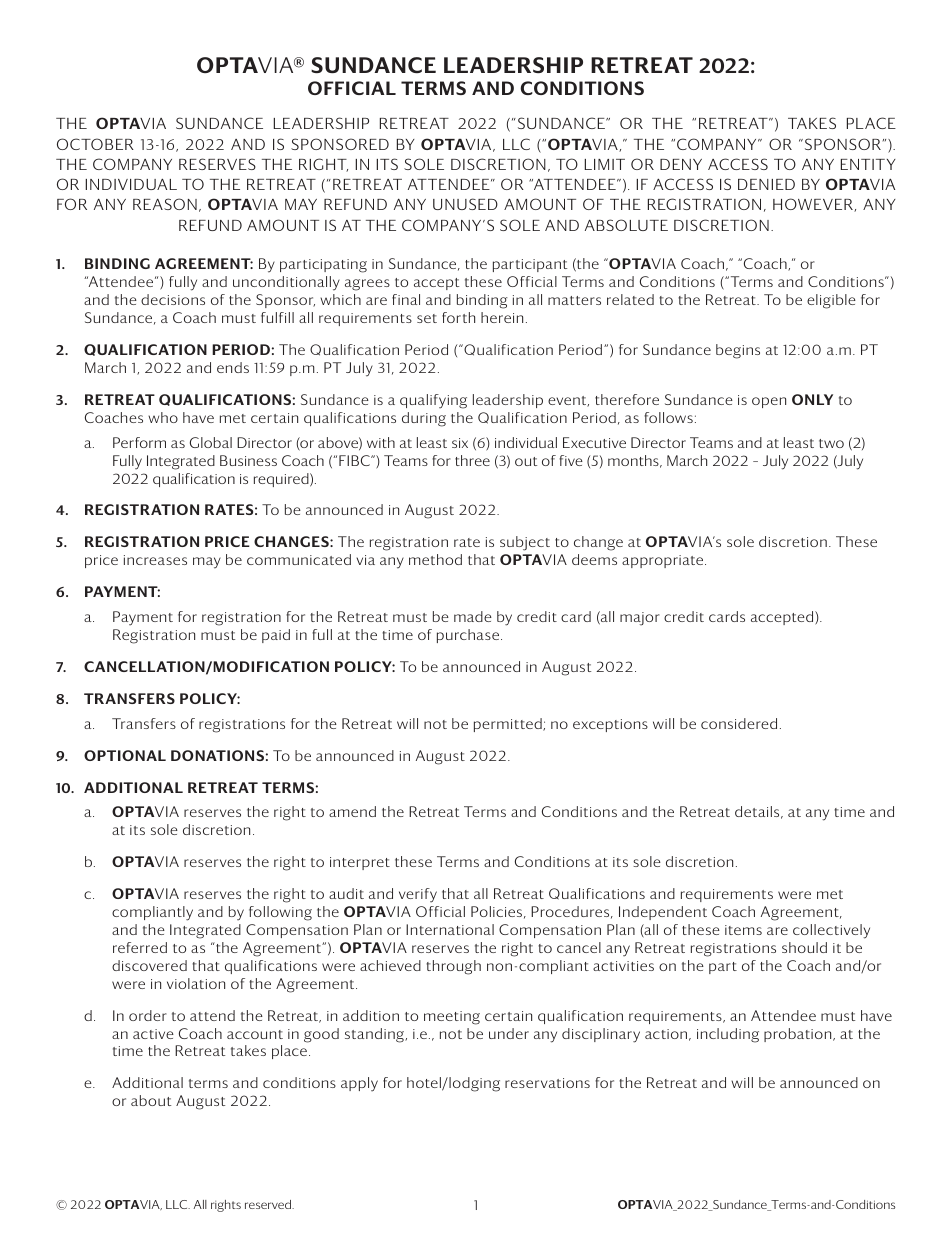 The height and width of the screenshot is (1233, 952). What do you see at coordinates (472, 460) in the screenshot?
I see `three` at bounding box center [472, 460].
